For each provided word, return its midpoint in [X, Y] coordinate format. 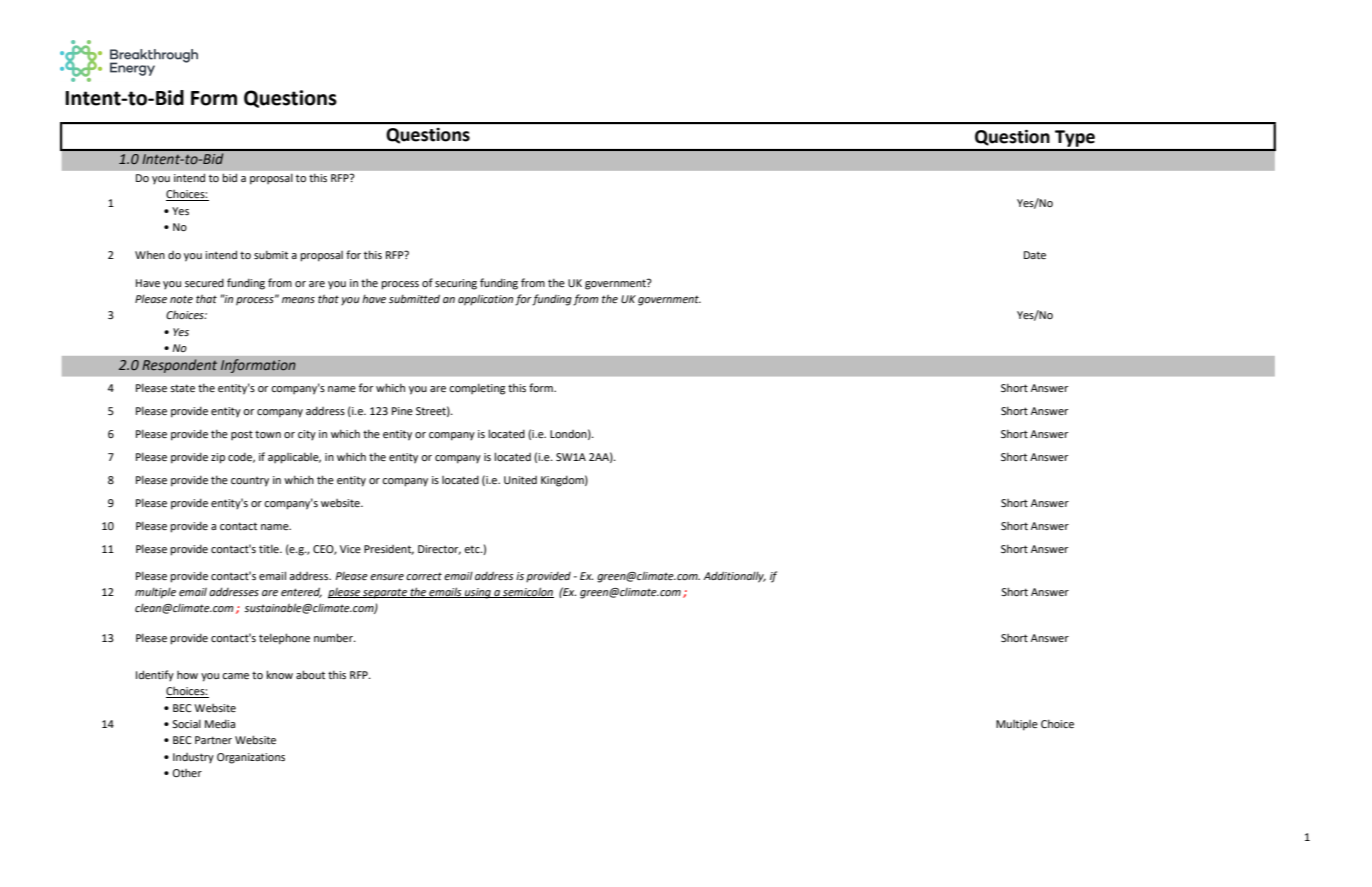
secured [204, 282]
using [478, 593]
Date [1035, 255]
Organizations [251, 758]
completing [477, 389]
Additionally [734, 577]
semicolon [527, 592]
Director [439, 550]
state [182, 388]
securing [456, 284]
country [250, 482]
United [520, 480]
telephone [284, 639]
